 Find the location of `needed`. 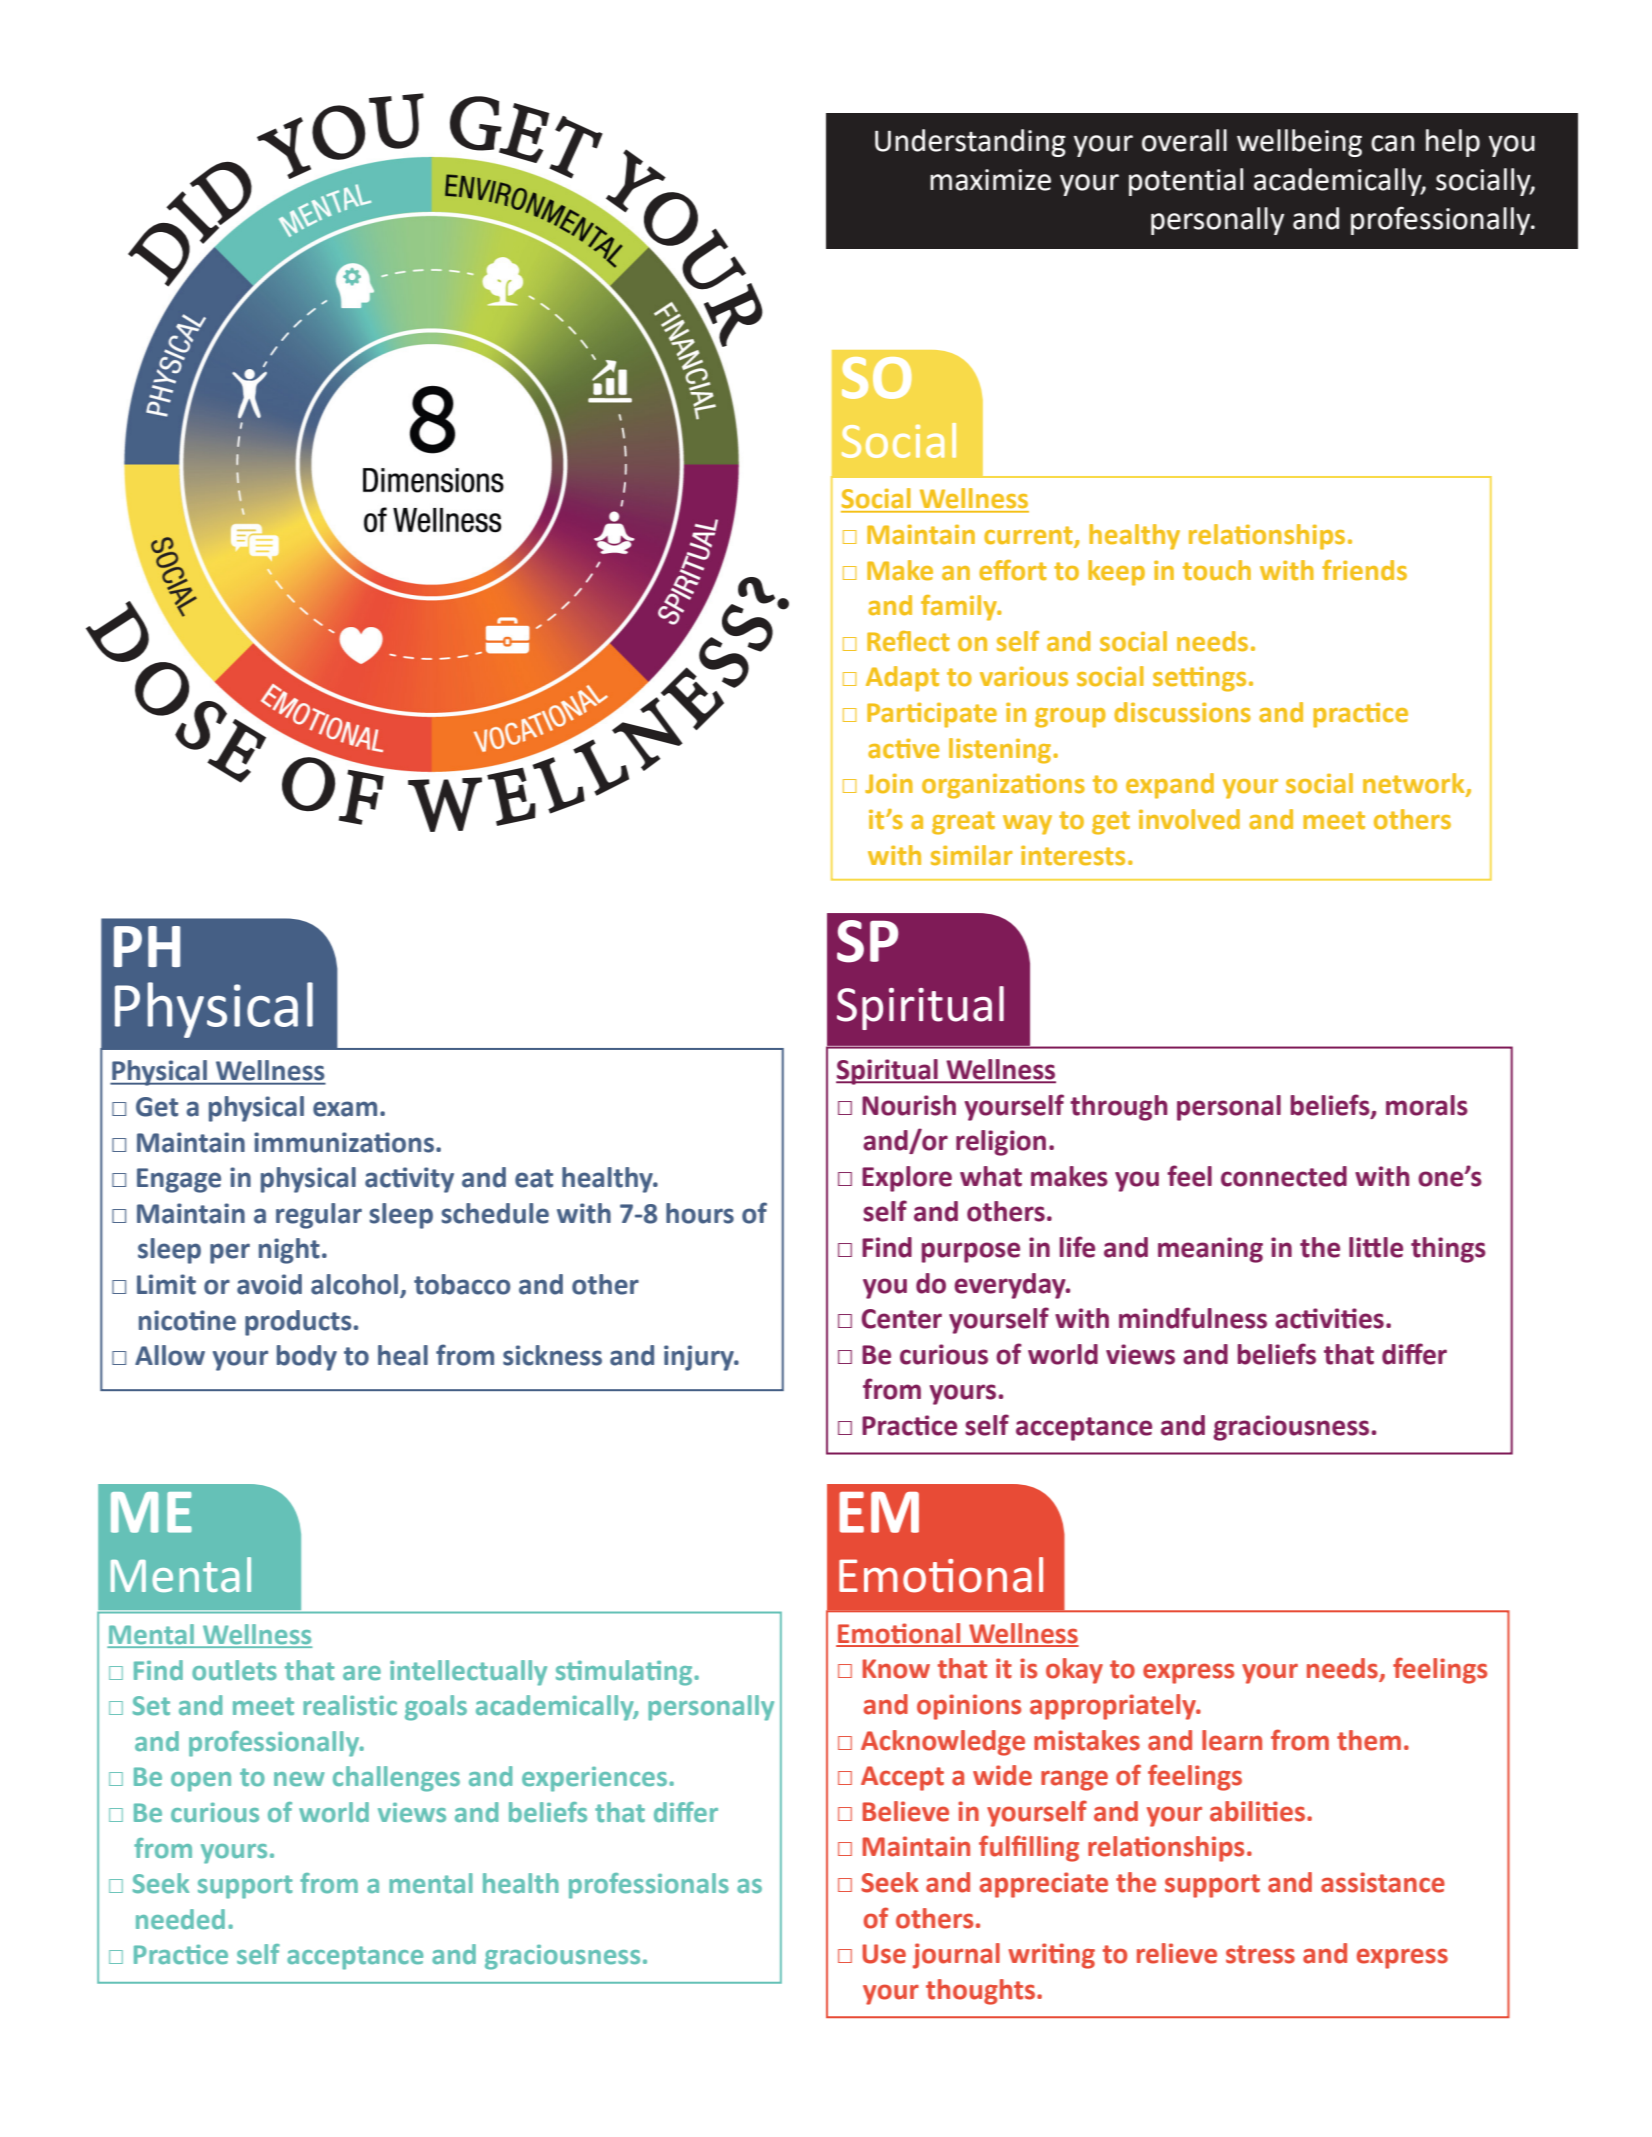

needed is located at coordinates (180, 1919).
